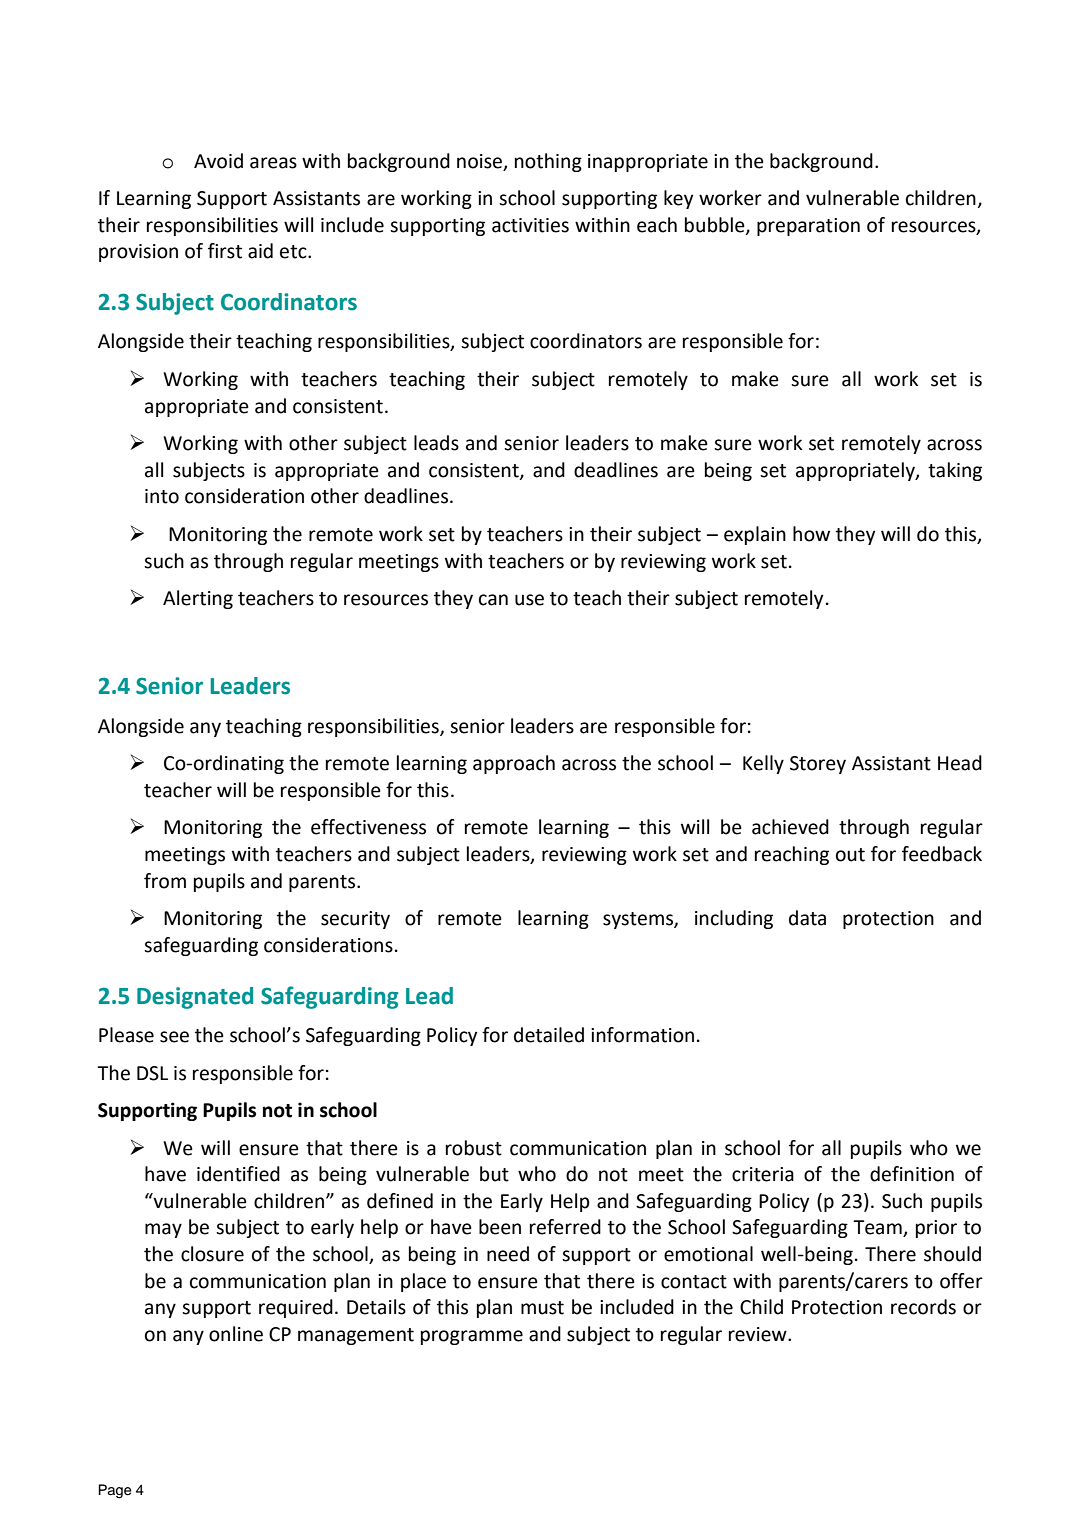 This screenshot has width=1080, height=1529. Describe the element at coordinates (514, 764) in the screenshot. I see `approach` at that location.
